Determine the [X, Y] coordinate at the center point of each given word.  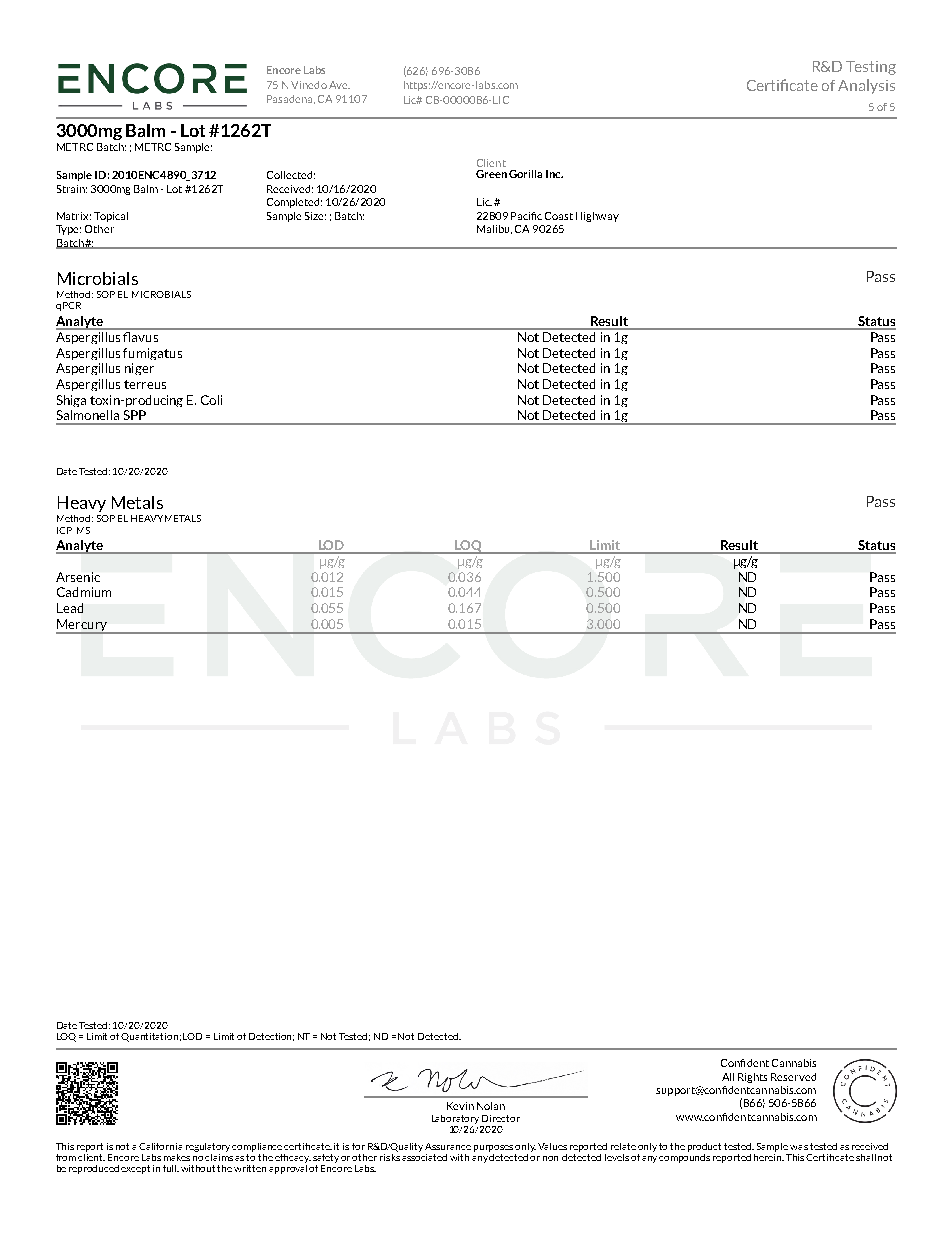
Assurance [448, 1146]
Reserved [793, 1077]
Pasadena [291, 99]
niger [139, 369]
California [160, 1146]
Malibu [494, 229]
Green [491, 174]
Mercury [82, 626]
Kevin [460, 1106]
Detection [271, 1037]
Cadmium [84, 592]
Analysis [866, 86]
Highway [597, 217]
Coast [559, 216]
